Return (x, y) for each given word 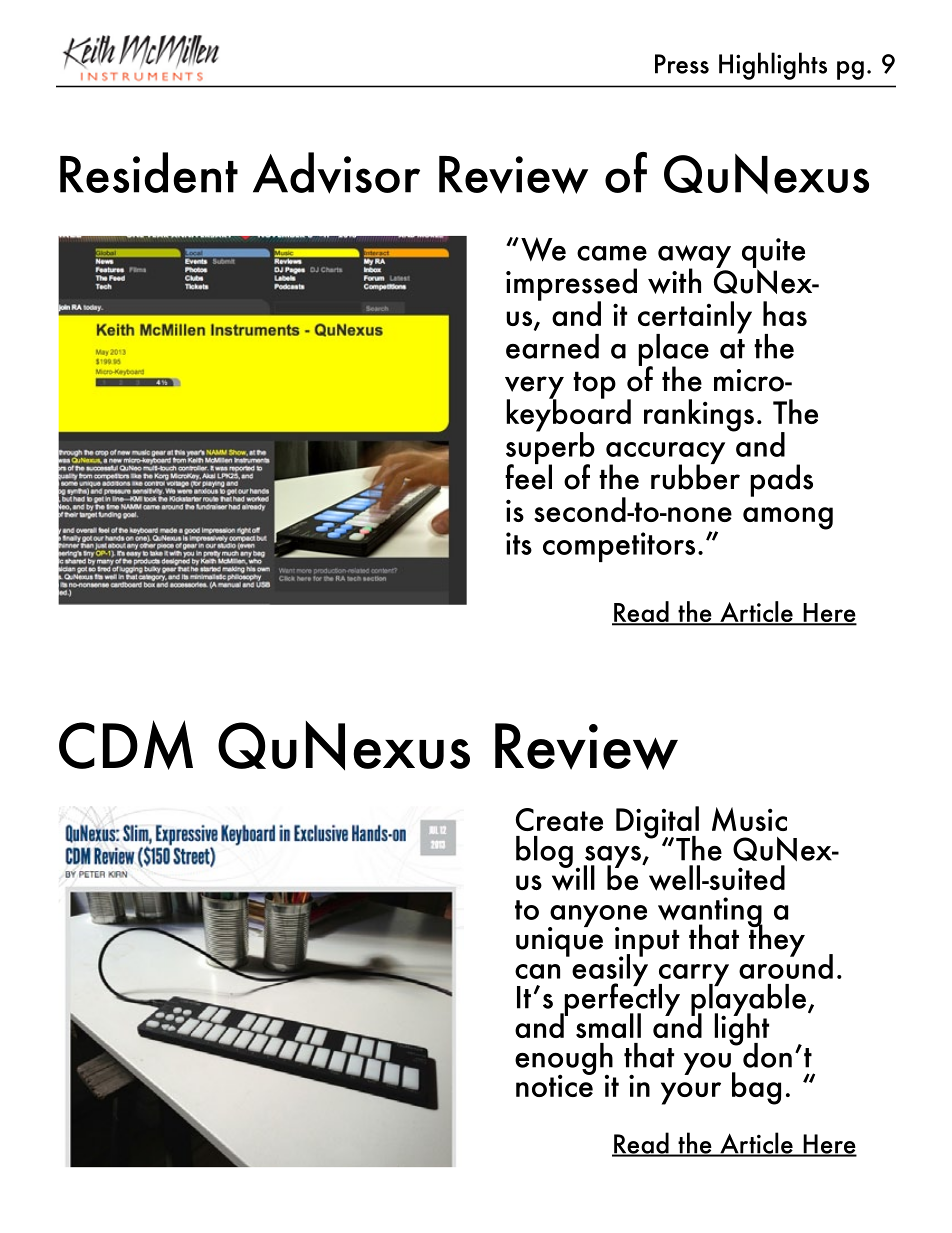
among (788, 518)
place (673, 351)
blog (544, 852)
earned (552, 346)
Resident (149, 172)
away (694, 257)
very (534, 388)
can (537, 971)
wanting (710, 913)
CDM (126, 745)
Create (559, 819)
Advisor (336, 173)
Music (749, 819)
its (519, 543)
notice (555, 1084)
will (573, 877)
